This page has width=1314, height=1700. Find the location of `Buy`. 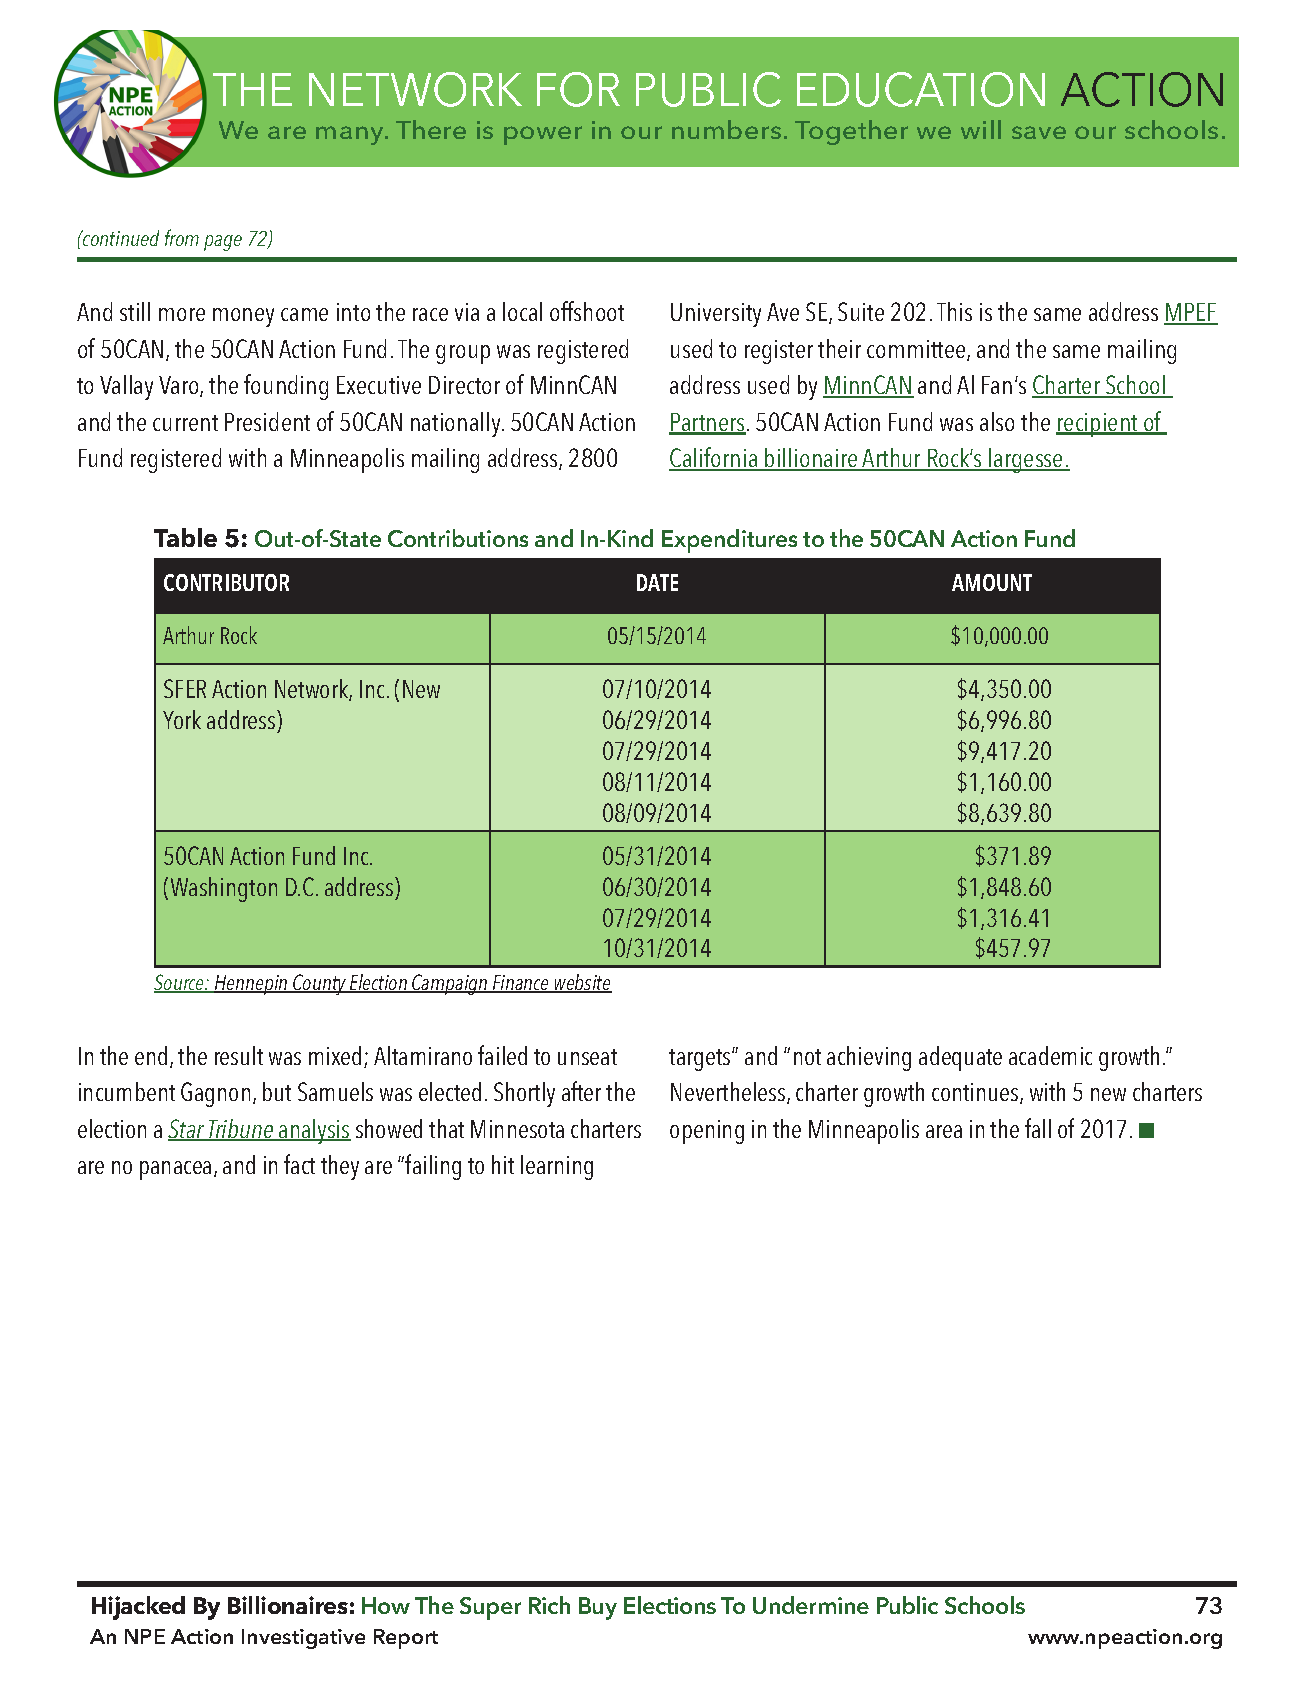

Buy is located at coordinates (598, 1608).
